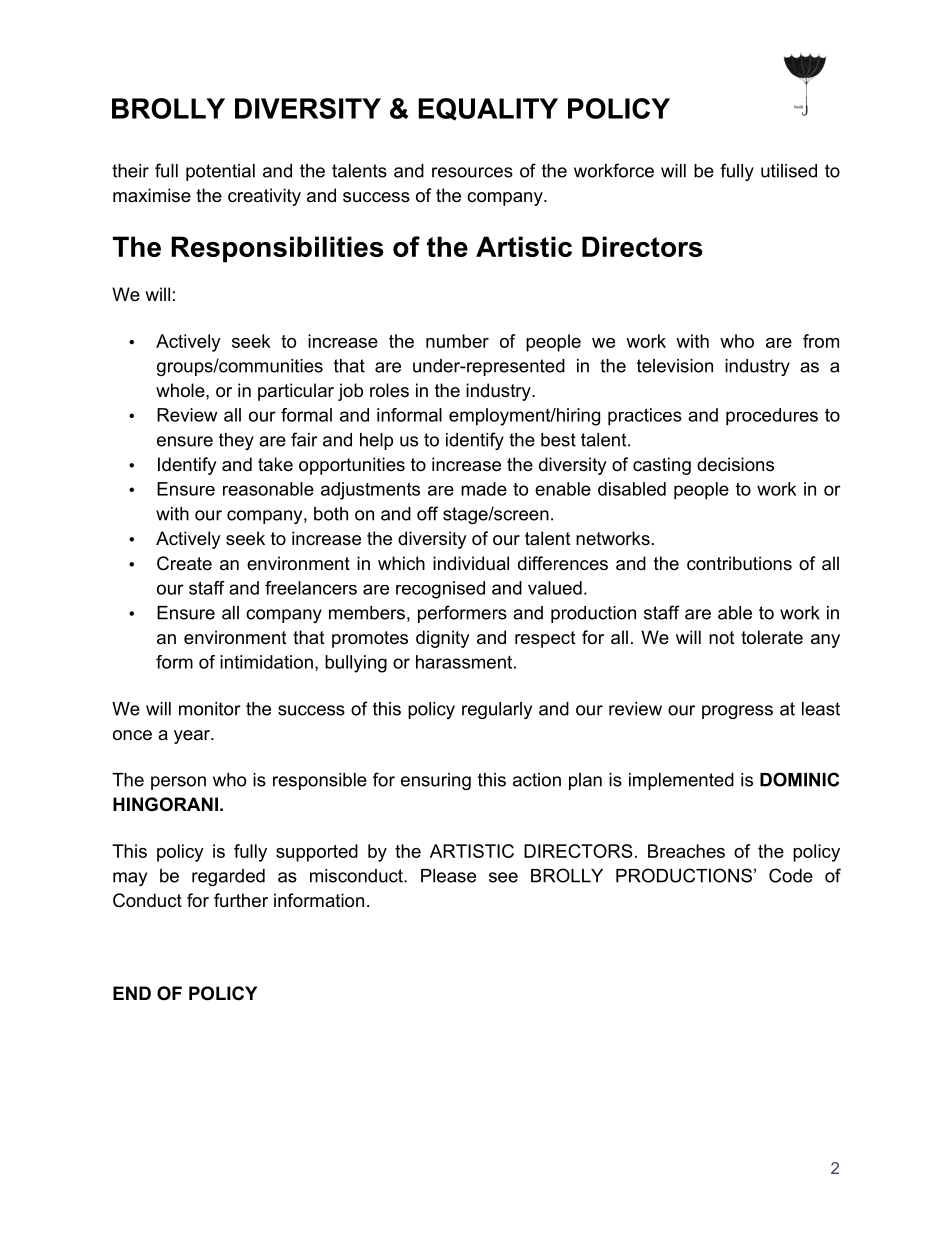 The image size is (952, 1233). Describe the element at coordinates (184, 563) in the document. I see `Create` at that location.
